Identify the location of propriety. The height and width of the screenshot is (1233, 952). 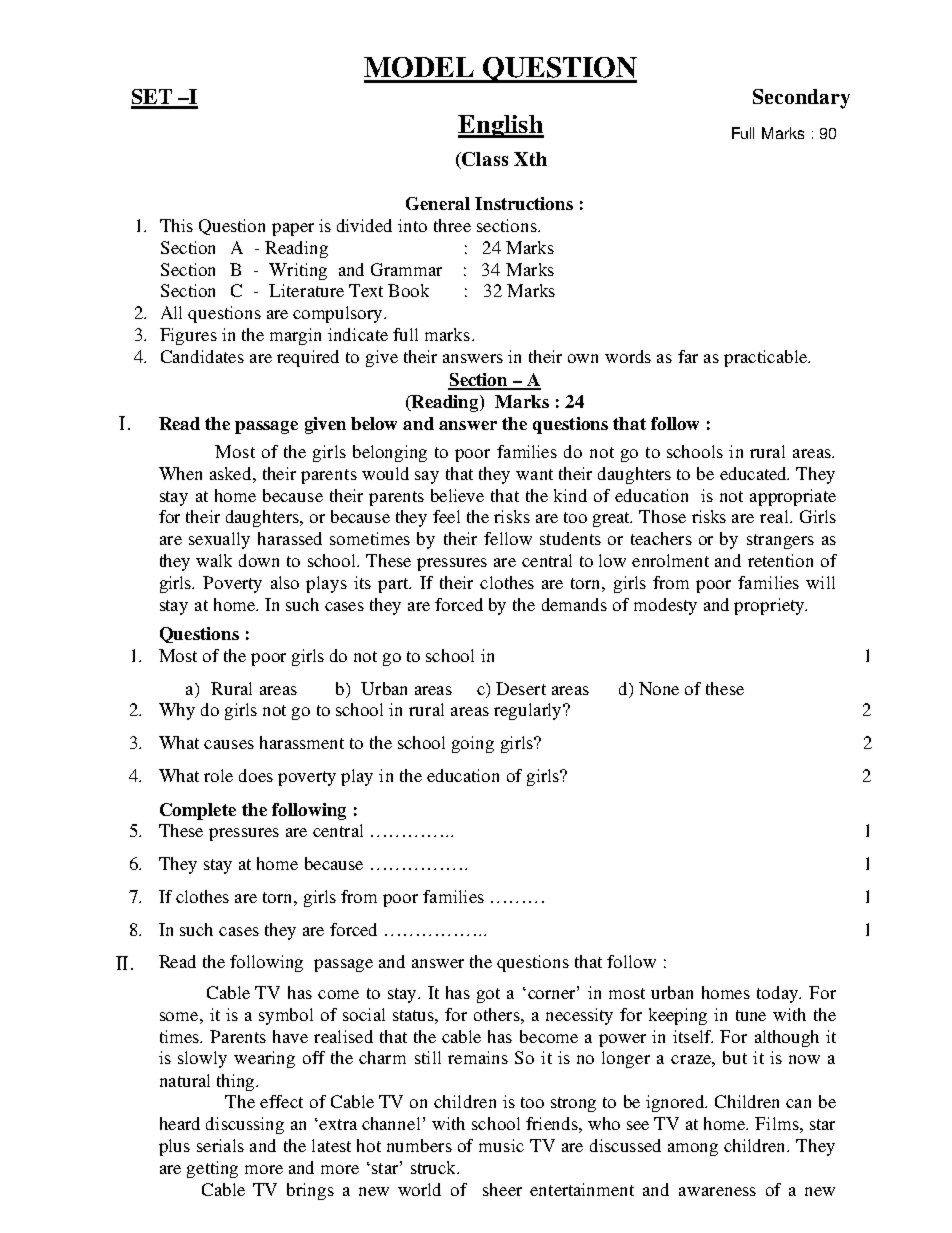
(770, 606).
